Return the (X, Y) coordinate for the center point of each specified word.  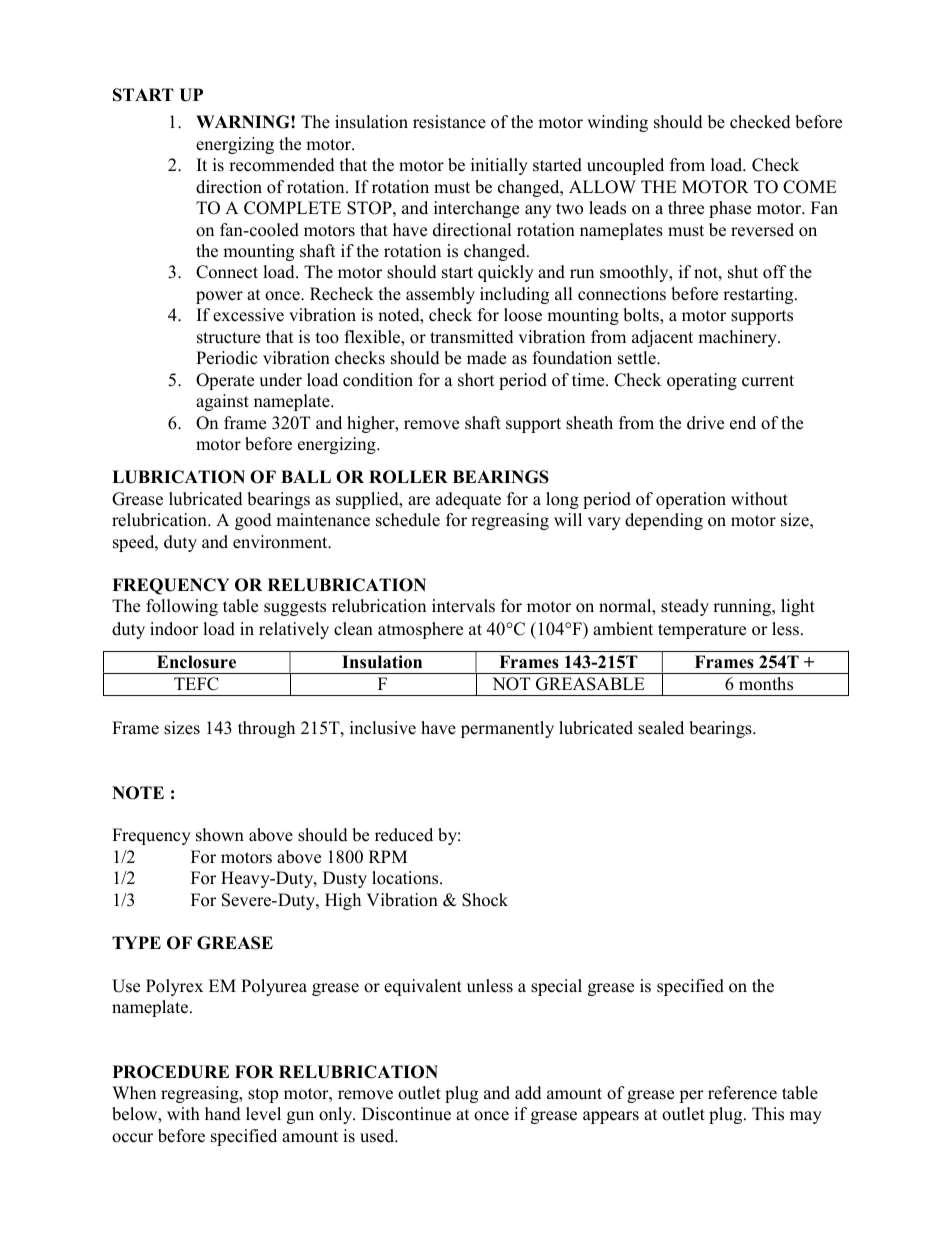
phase (730, 209)
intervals (463, 606)
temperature (702, 631)
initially (499, 166)
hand (223, 1114)
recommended (282, 165)
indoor (174, 629)
